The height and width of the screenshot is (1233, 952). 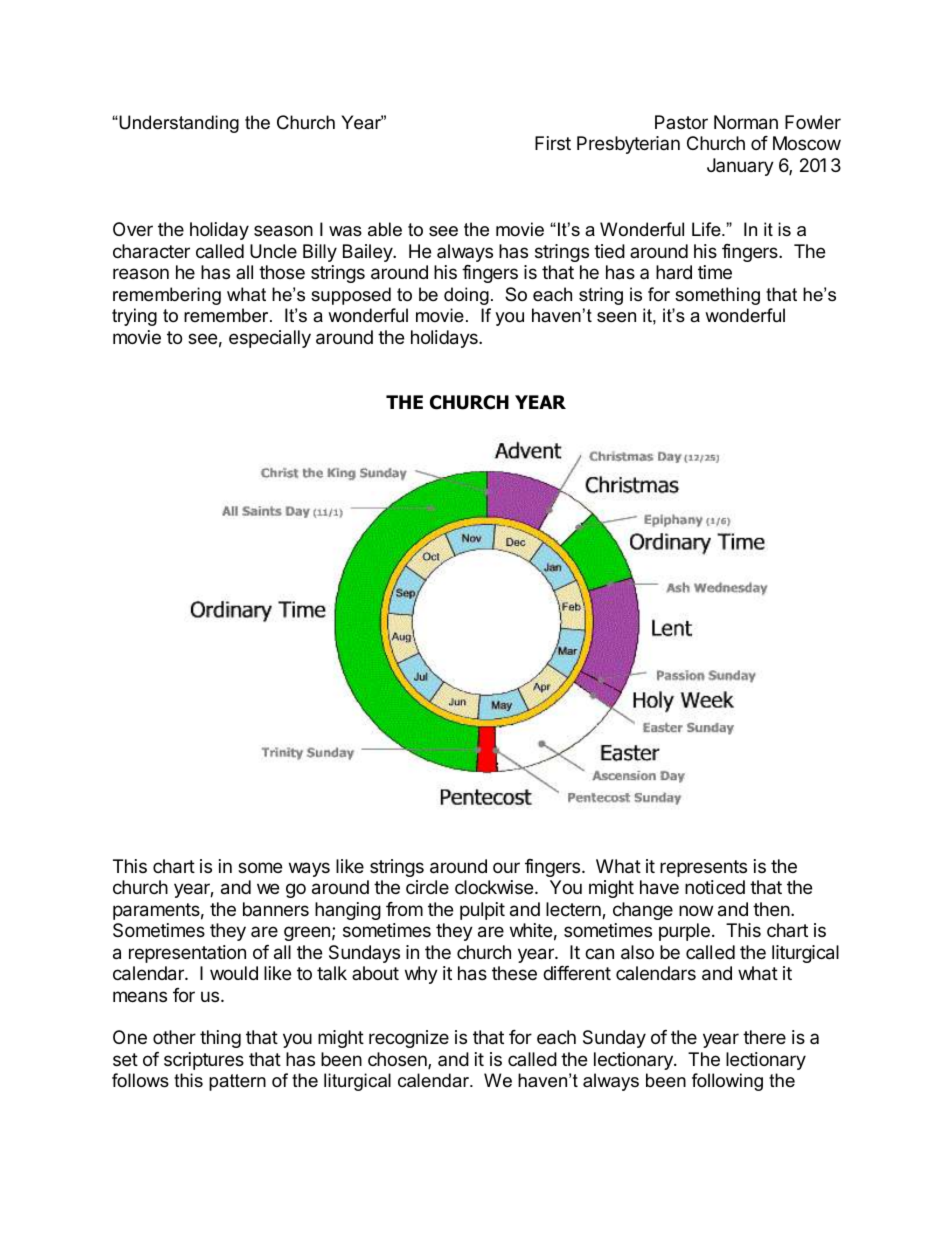 What do you see at coordinates (204, 1061) in the screenshot?
I see `scriptures` at bounding box center [204, 1061].
